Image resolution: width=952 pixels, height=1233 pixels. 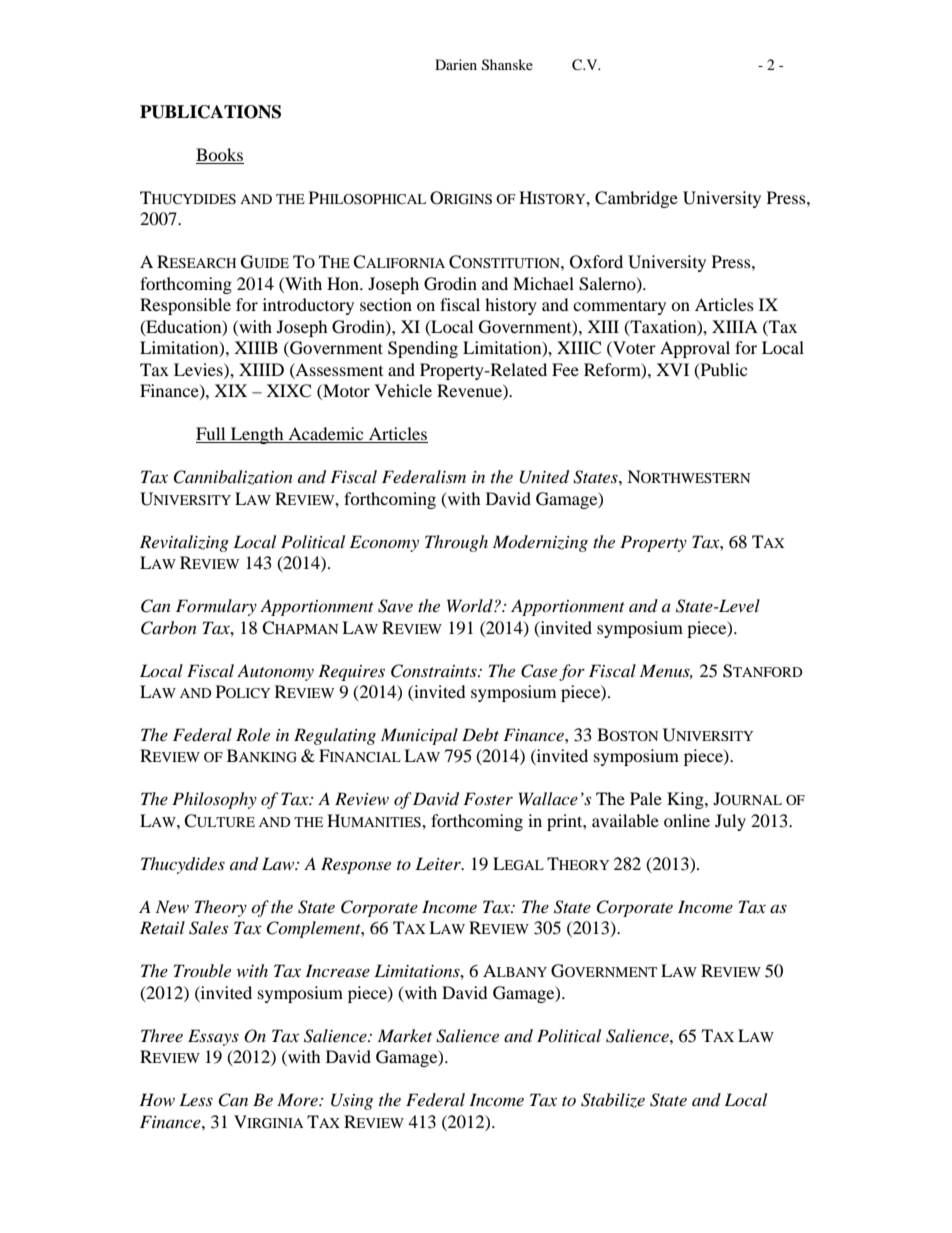 What do you see at coordinates (636, 199) in the screenshot?
I see `Cambridge` at bounding box center [636, 199].
